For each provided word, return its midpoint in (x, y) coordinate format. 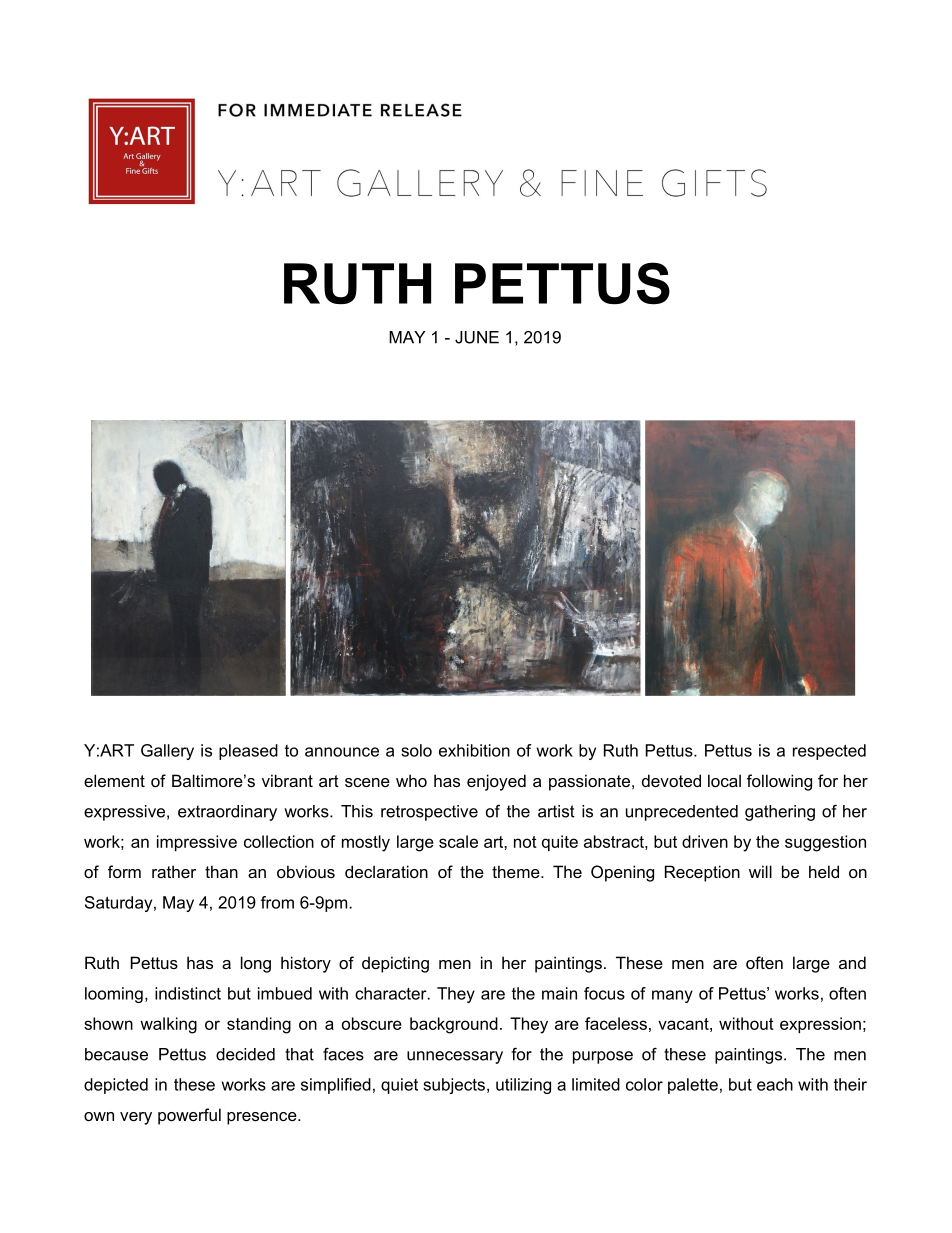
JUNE (477, 337)
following (779, 782)
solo (416, 750)
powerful (189, 1116)
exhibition (474, 750)
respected (829, 752)
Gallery (167, 752)
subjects (454, 1086)
